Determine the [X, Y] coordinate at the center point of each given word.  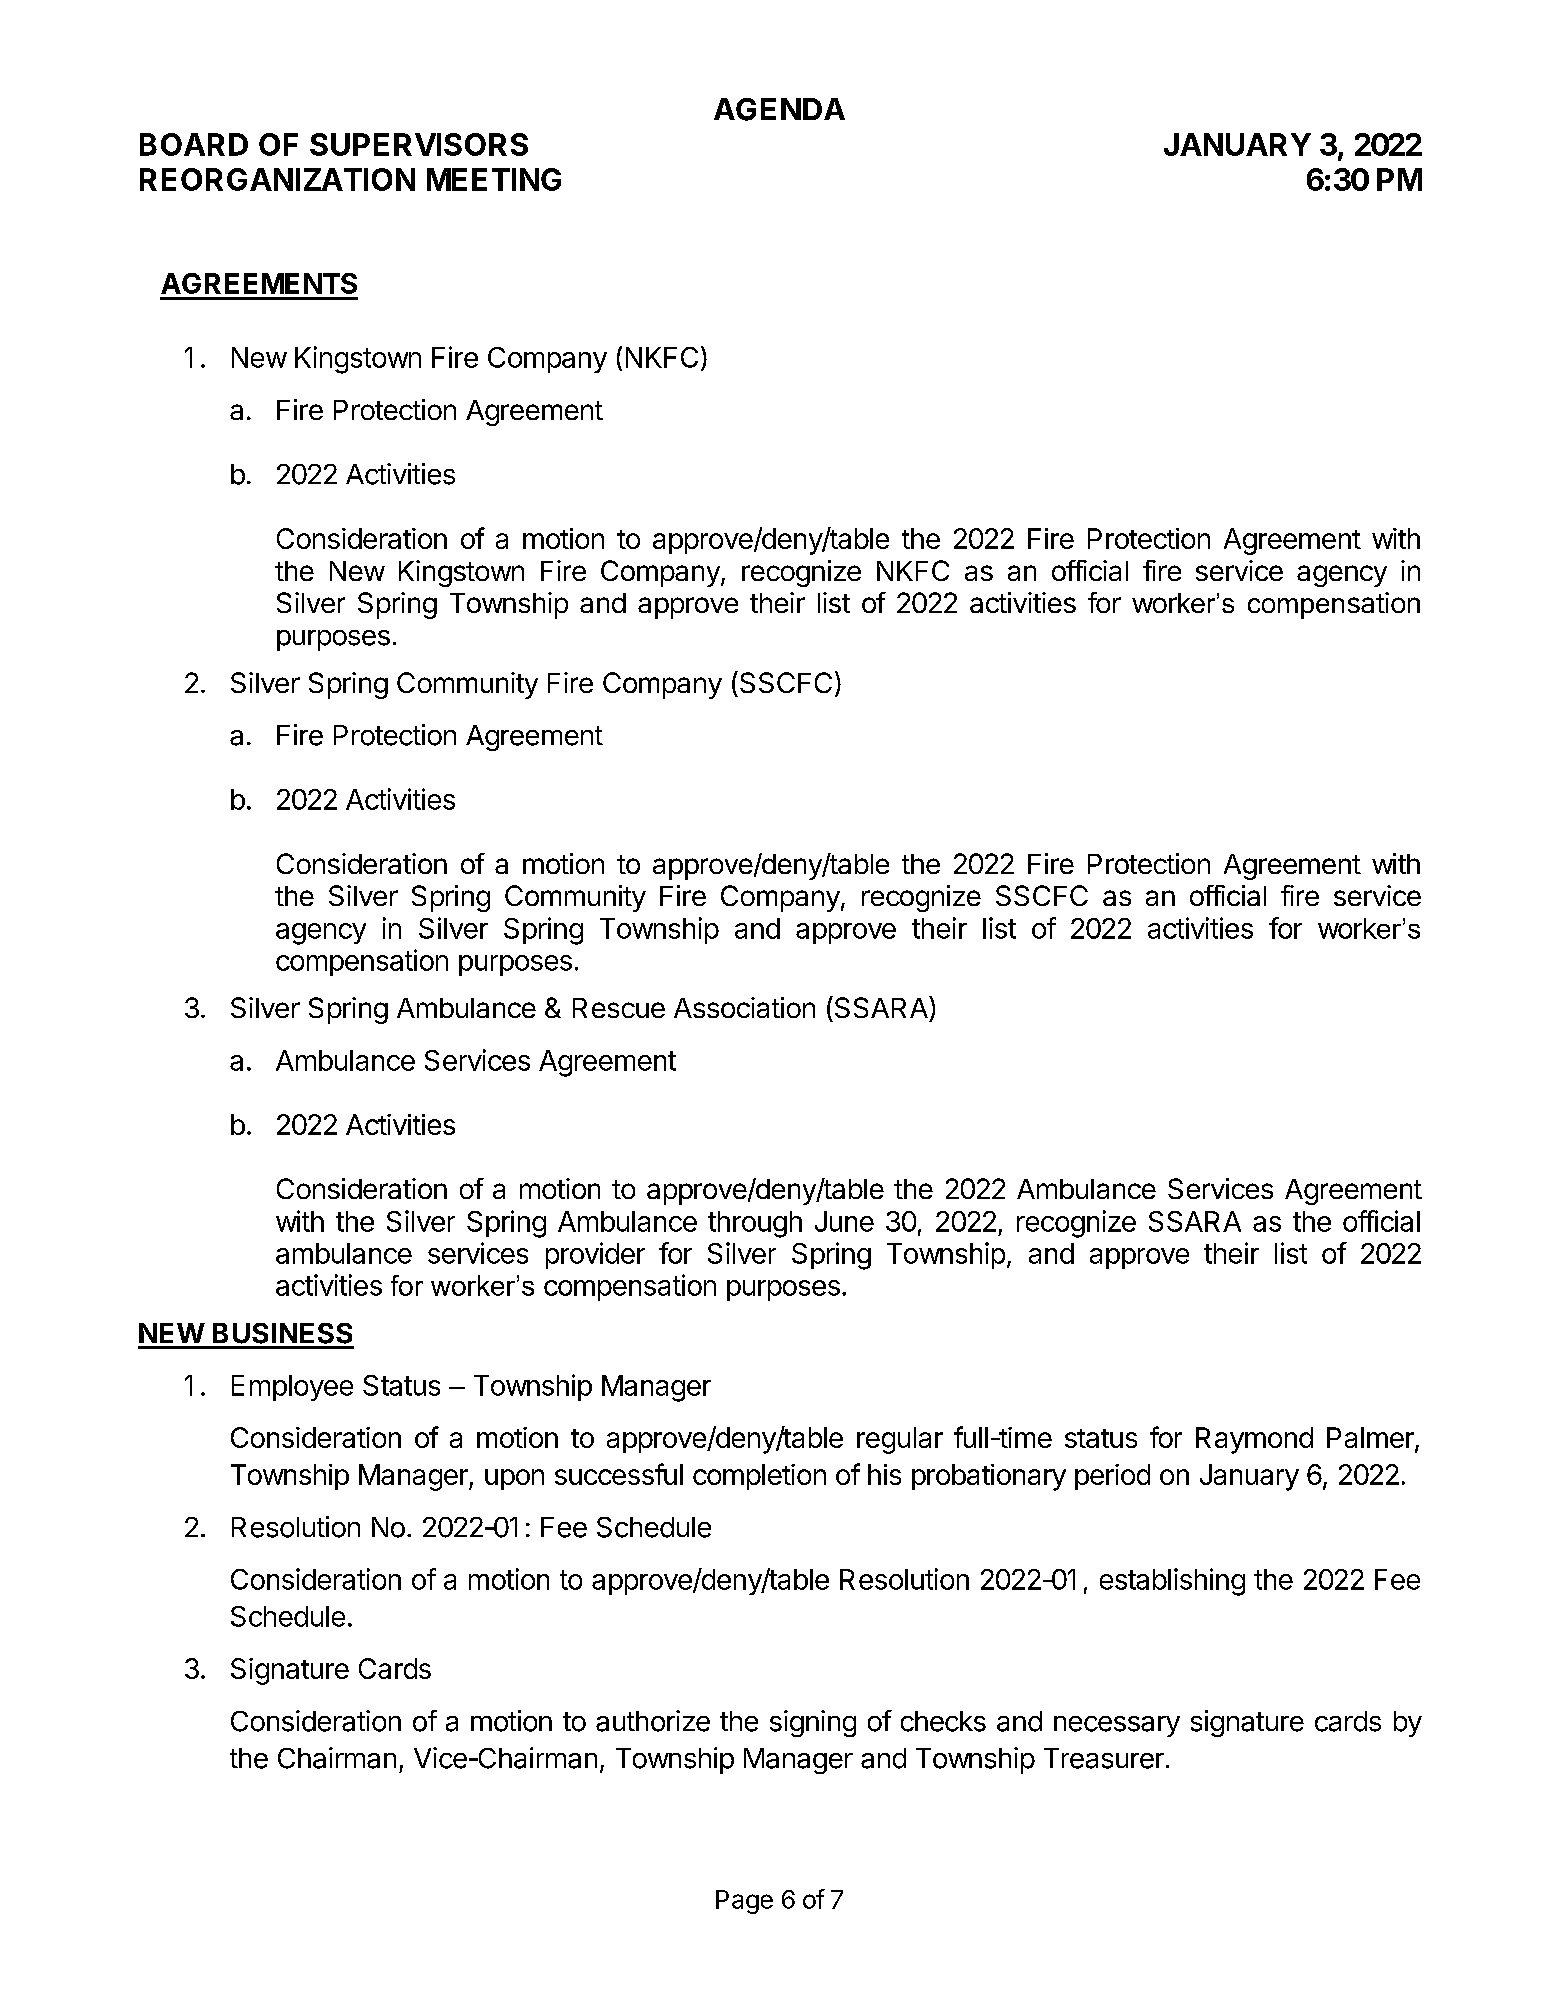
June [844, 1221]
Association [744, 1007]
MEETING [494, 179]
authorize [653, 1721]
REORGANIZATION [277, 179]
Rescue [619, 1008]
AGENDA [779, 109]
